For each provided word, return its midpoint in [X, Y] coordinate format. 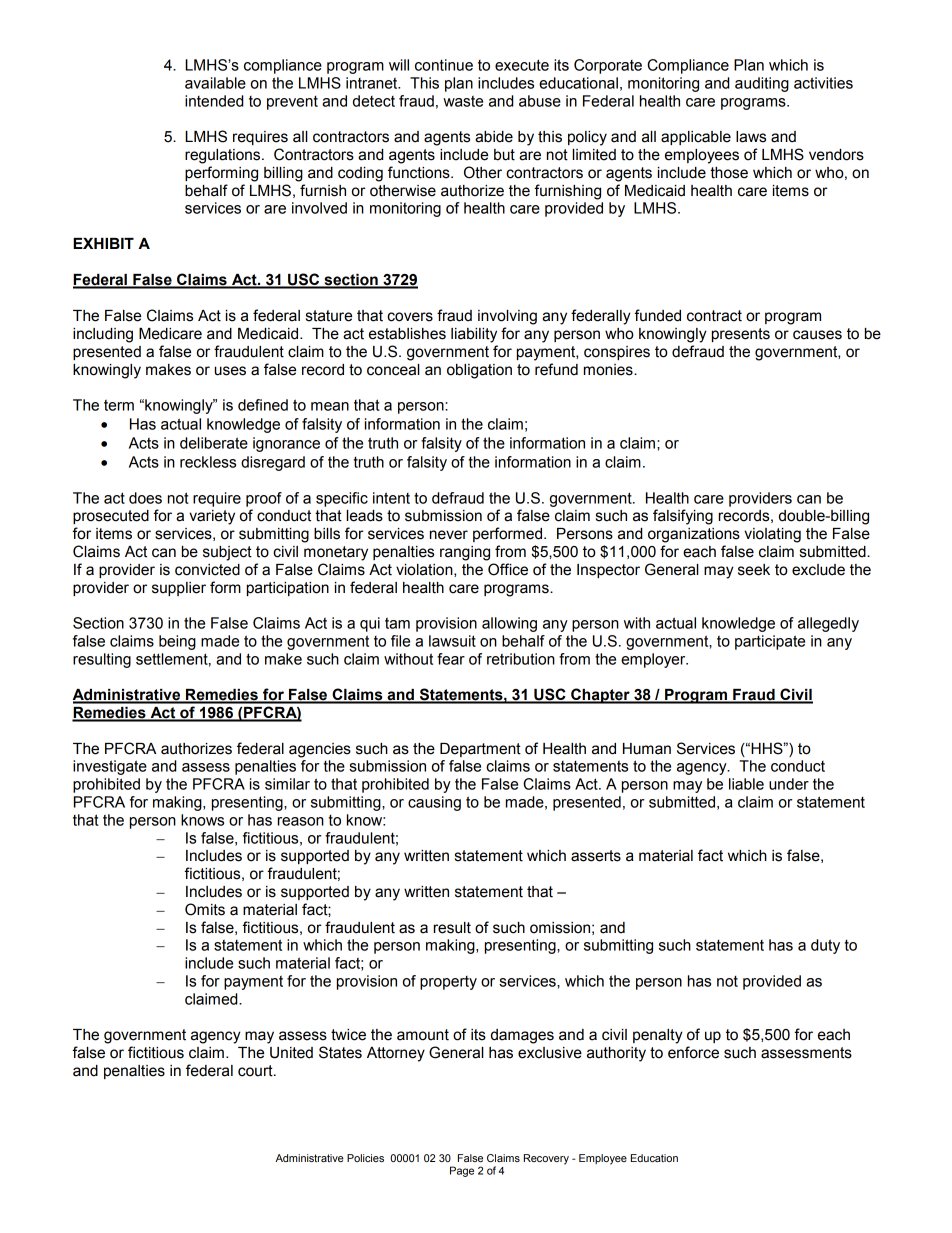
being [177, 642]
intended [214, 101]
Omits [205, 909]
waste [463, 101]
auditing [762, 84]
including [103, 335]
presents [741, 335]
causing [434, 803]
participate [770, 642]
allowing [509, 624]
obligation [479, 371]
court [256, 1071]
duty [825, 946]
